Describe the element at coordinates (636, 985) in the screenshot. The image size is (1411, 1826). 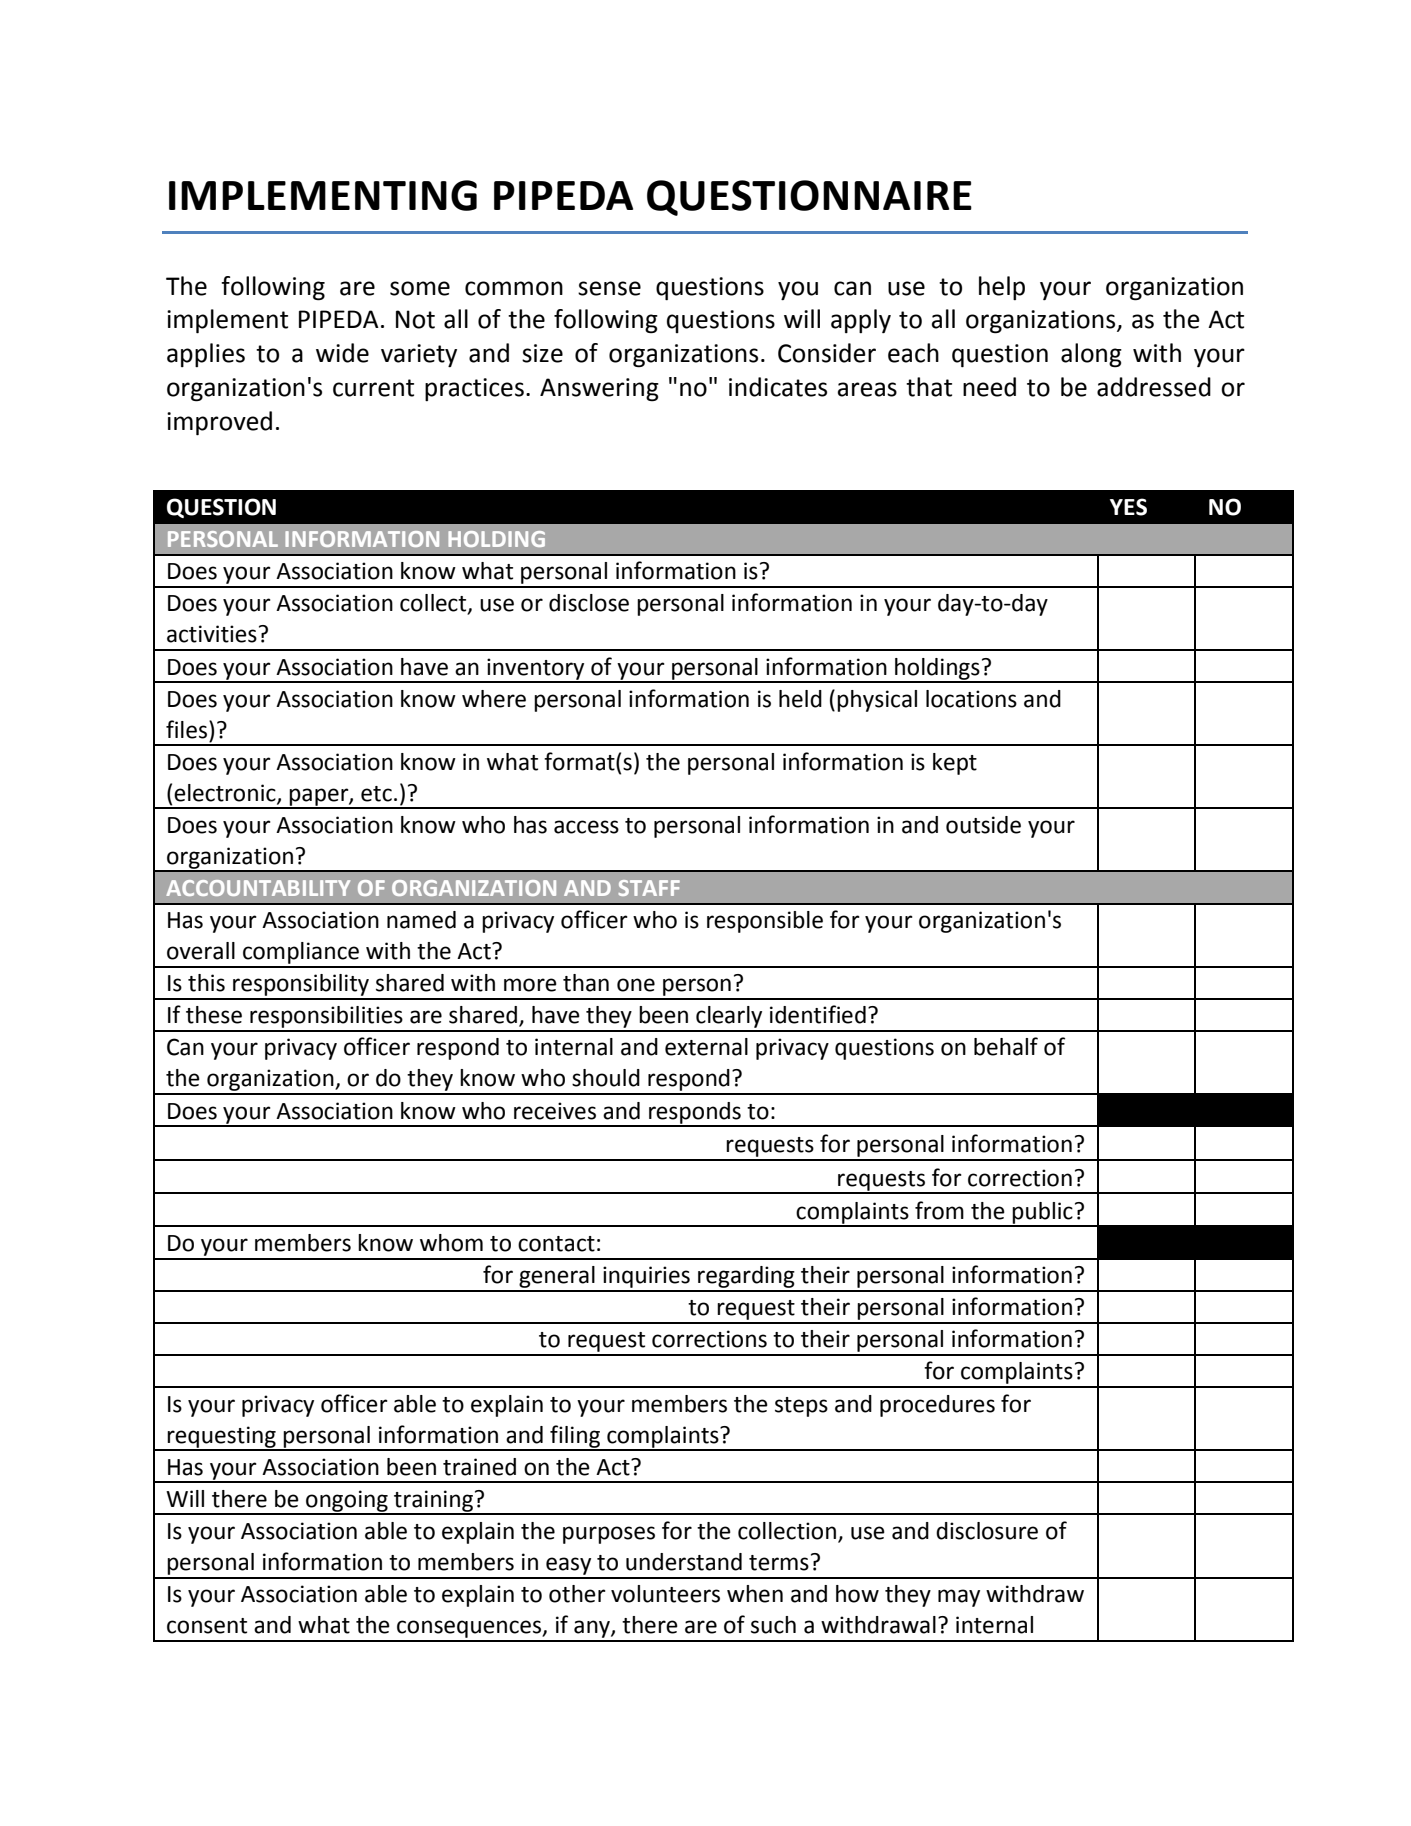
I see `one` at that location.
